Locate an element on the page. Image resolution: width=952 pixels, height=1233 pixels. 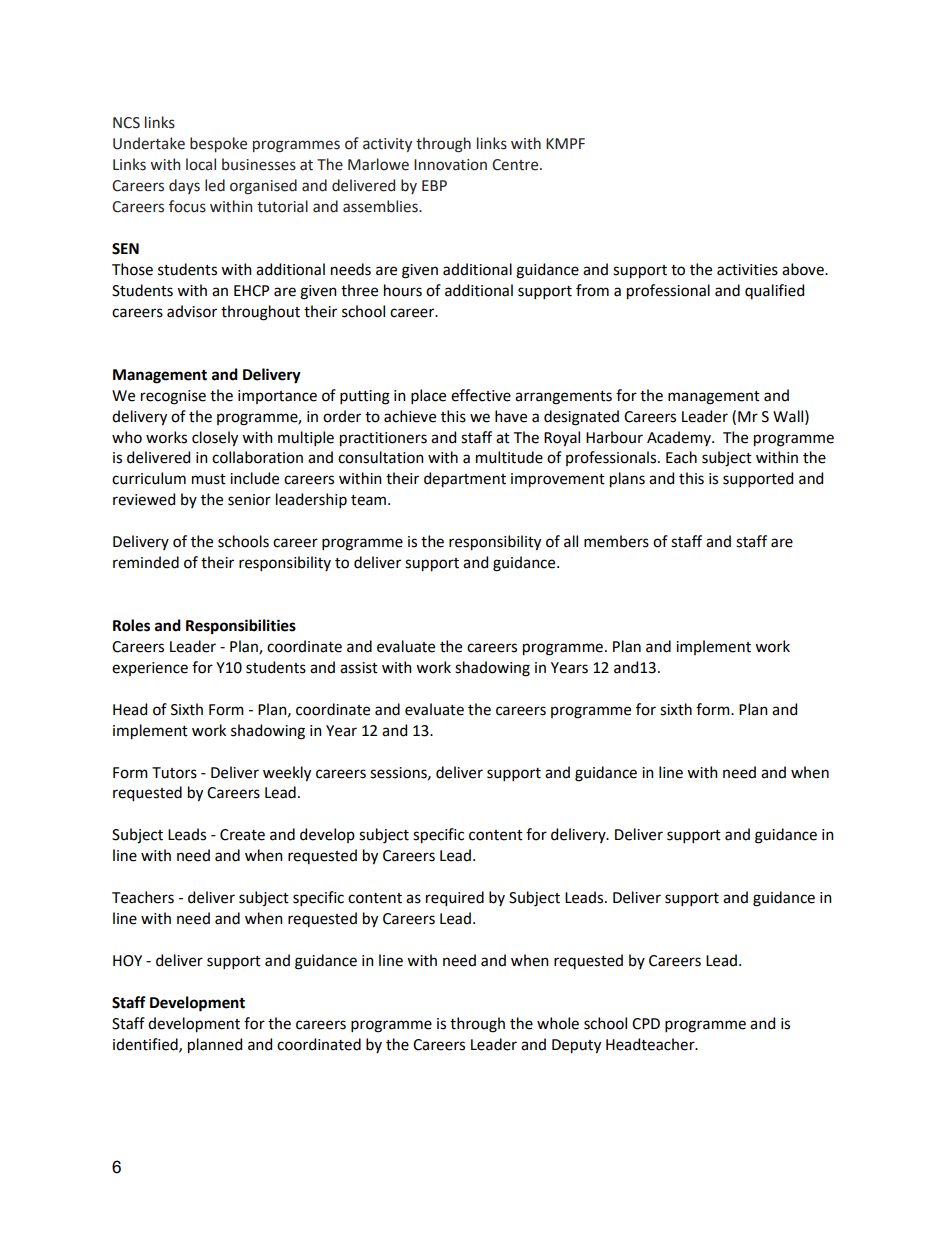
recognise is located at coordinates (173, 397).
